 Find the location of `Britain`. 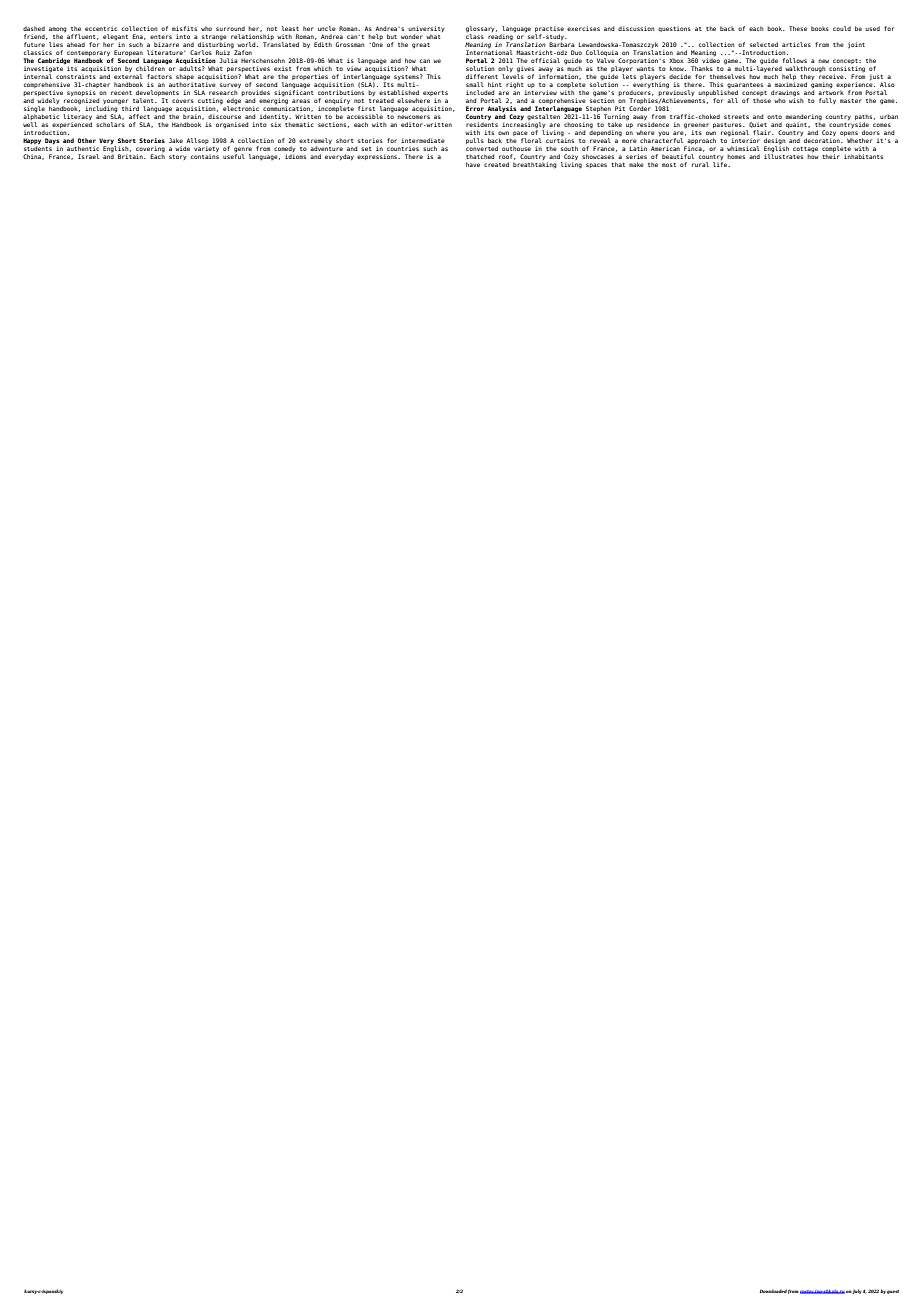

Britain is located at coordinates (131, 156).
